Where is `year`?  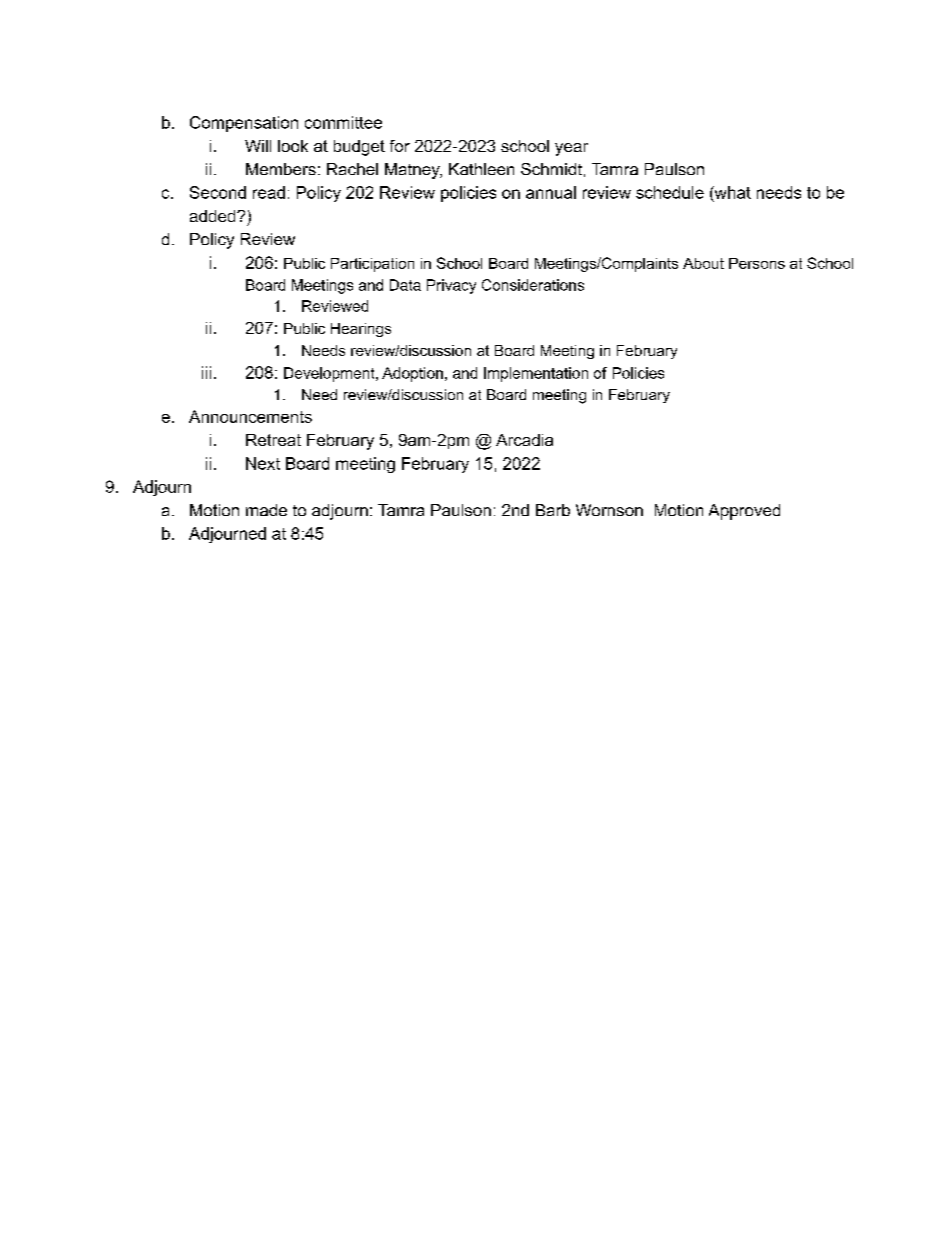
year is located at coordinates (571, 149).
